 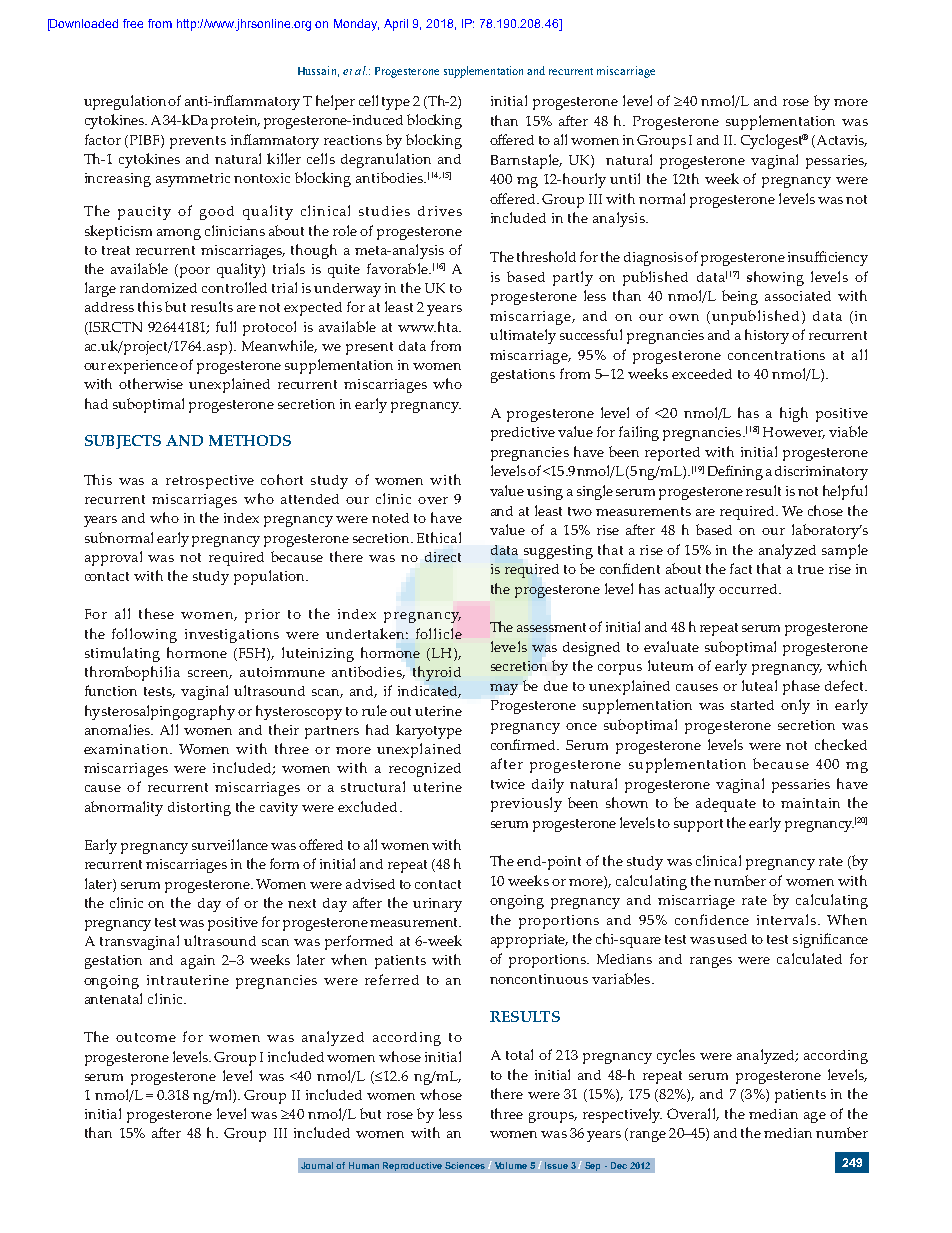 What do you see at coordinates (156, 613) in the image?
I see `these` at bounding box center [156, 613].
